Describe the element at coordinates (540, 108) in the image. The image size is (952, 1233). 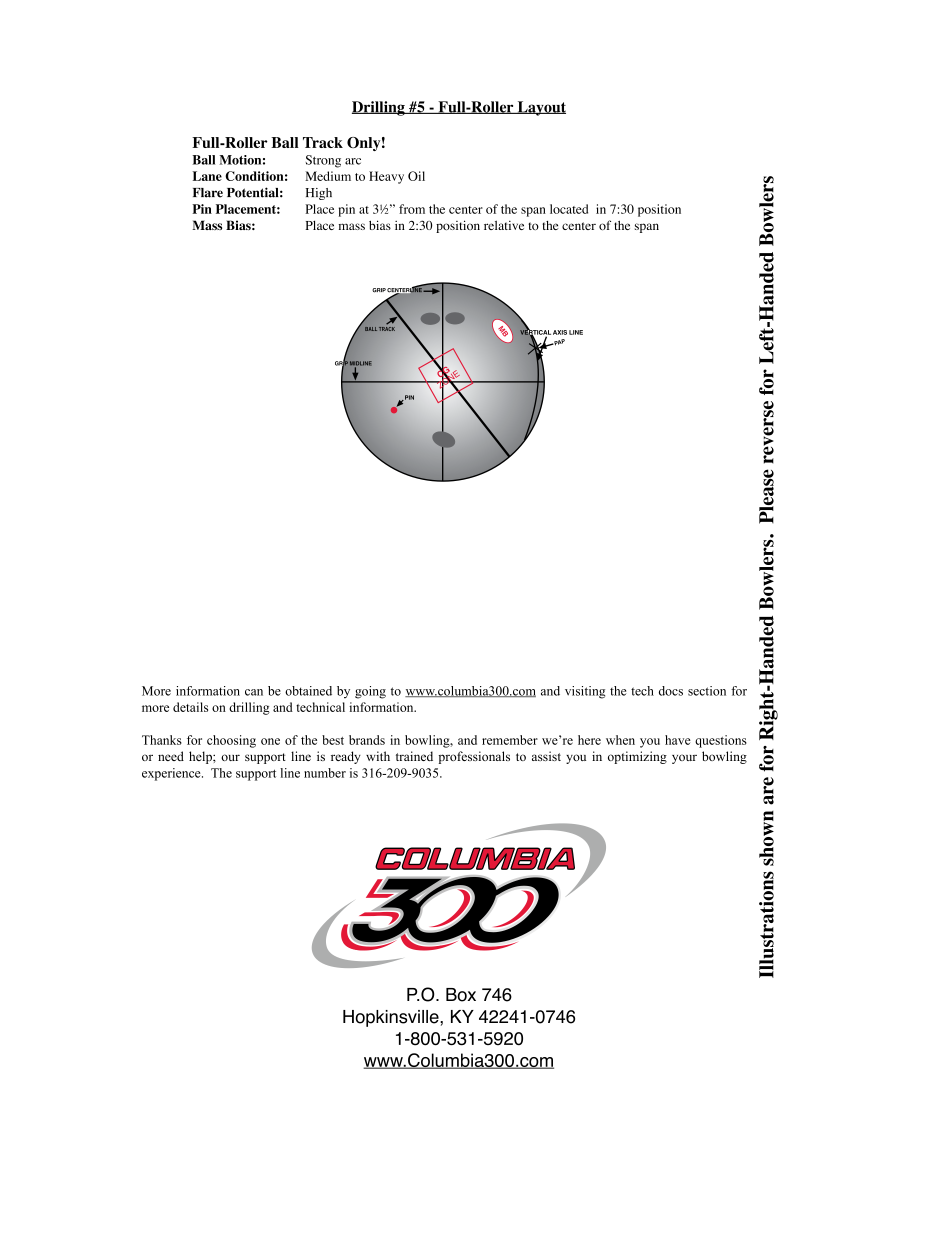
I see `Layout` at that location.
